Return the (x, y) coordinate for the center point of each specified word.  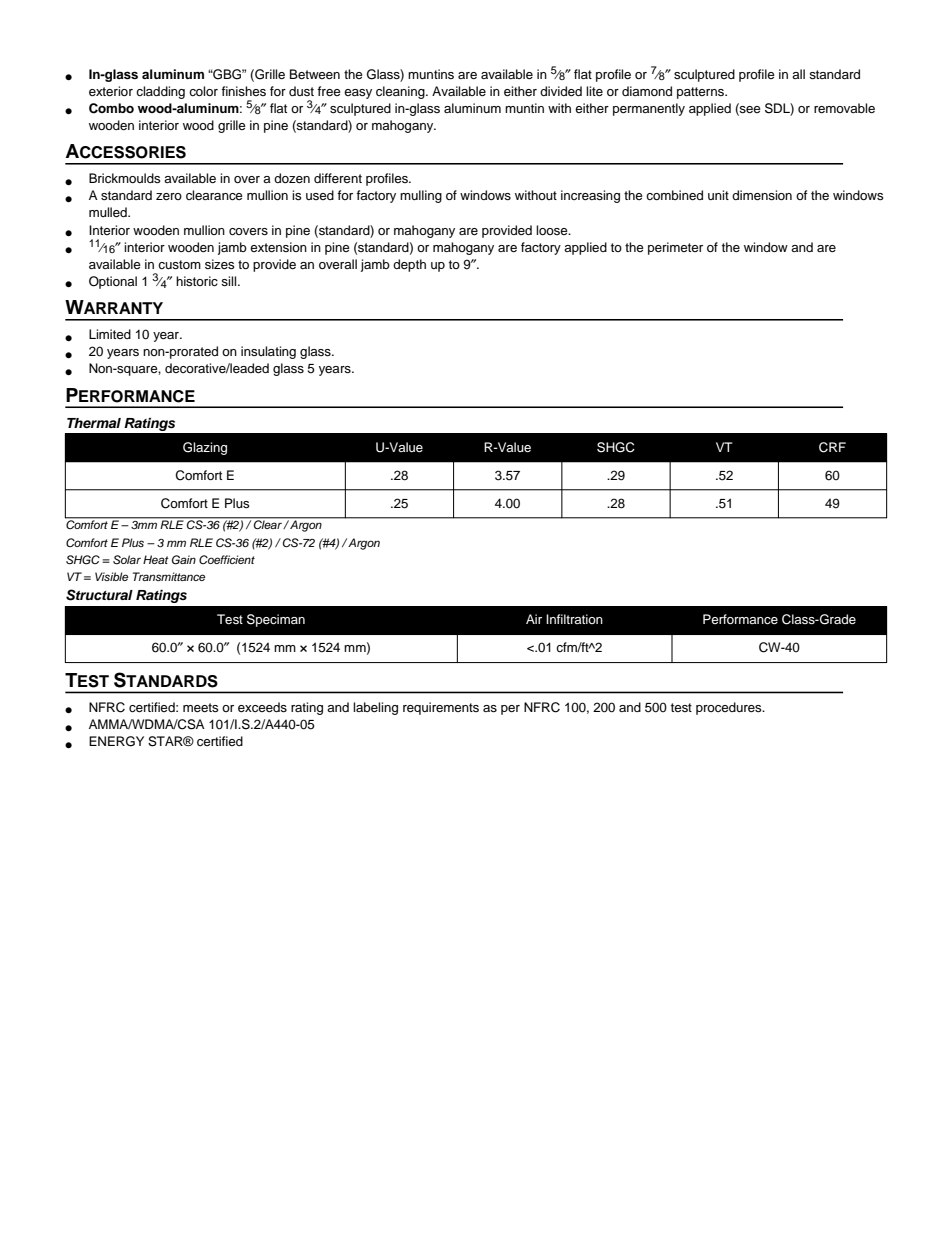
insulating (268, 352)
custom (179, 264)
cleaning (401, 92)
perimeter (675, 248)
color (203, 91)
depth (409, 265)
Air (534, 619)
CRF (832, 447)
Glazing (205, 448)
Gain (184, 560)
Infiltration (574, 619)
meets (201, 707)
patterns (701, 93)
